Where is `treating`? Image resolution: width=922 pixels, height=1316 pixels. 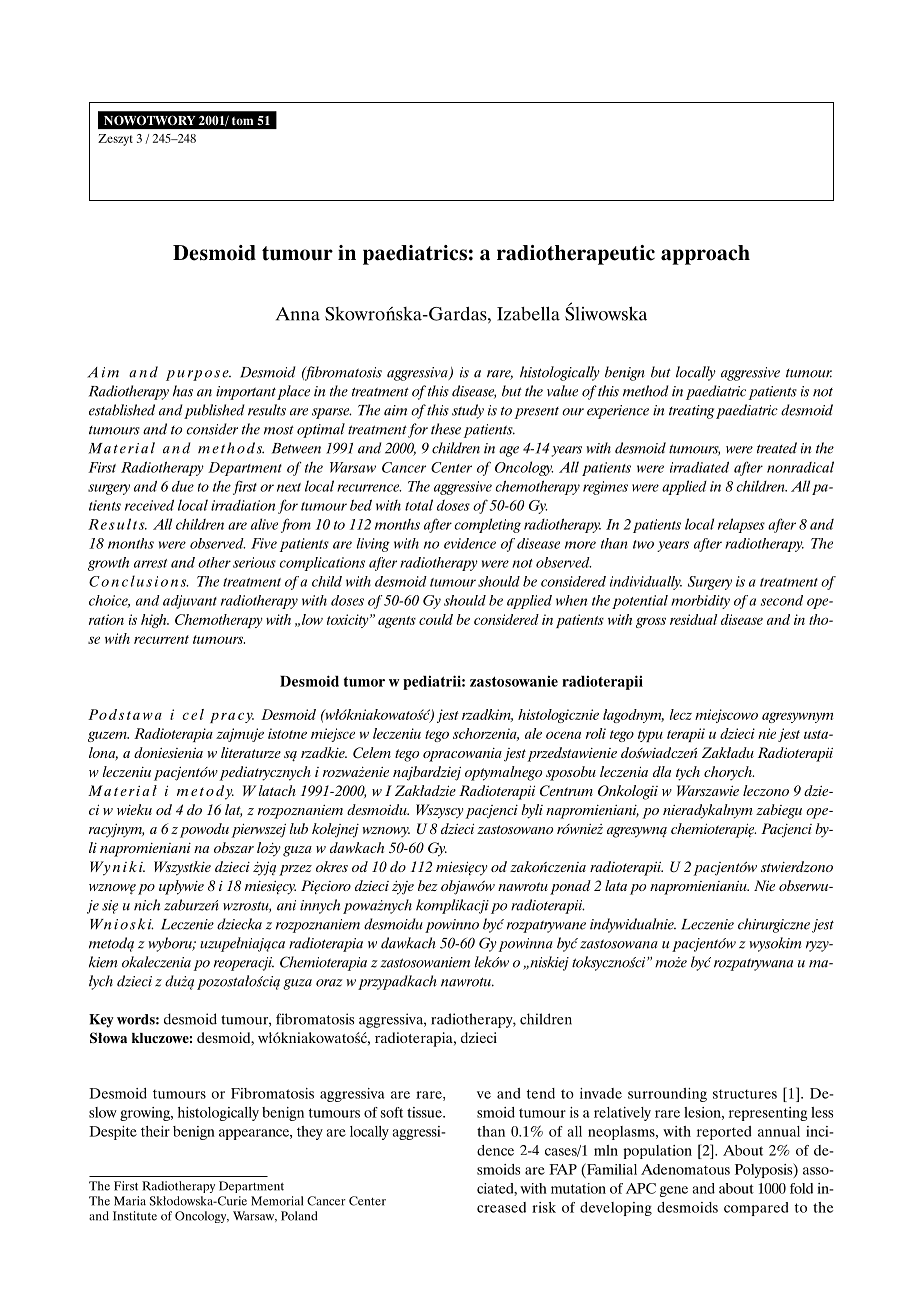 treating is located at coordinates (691, 412).
